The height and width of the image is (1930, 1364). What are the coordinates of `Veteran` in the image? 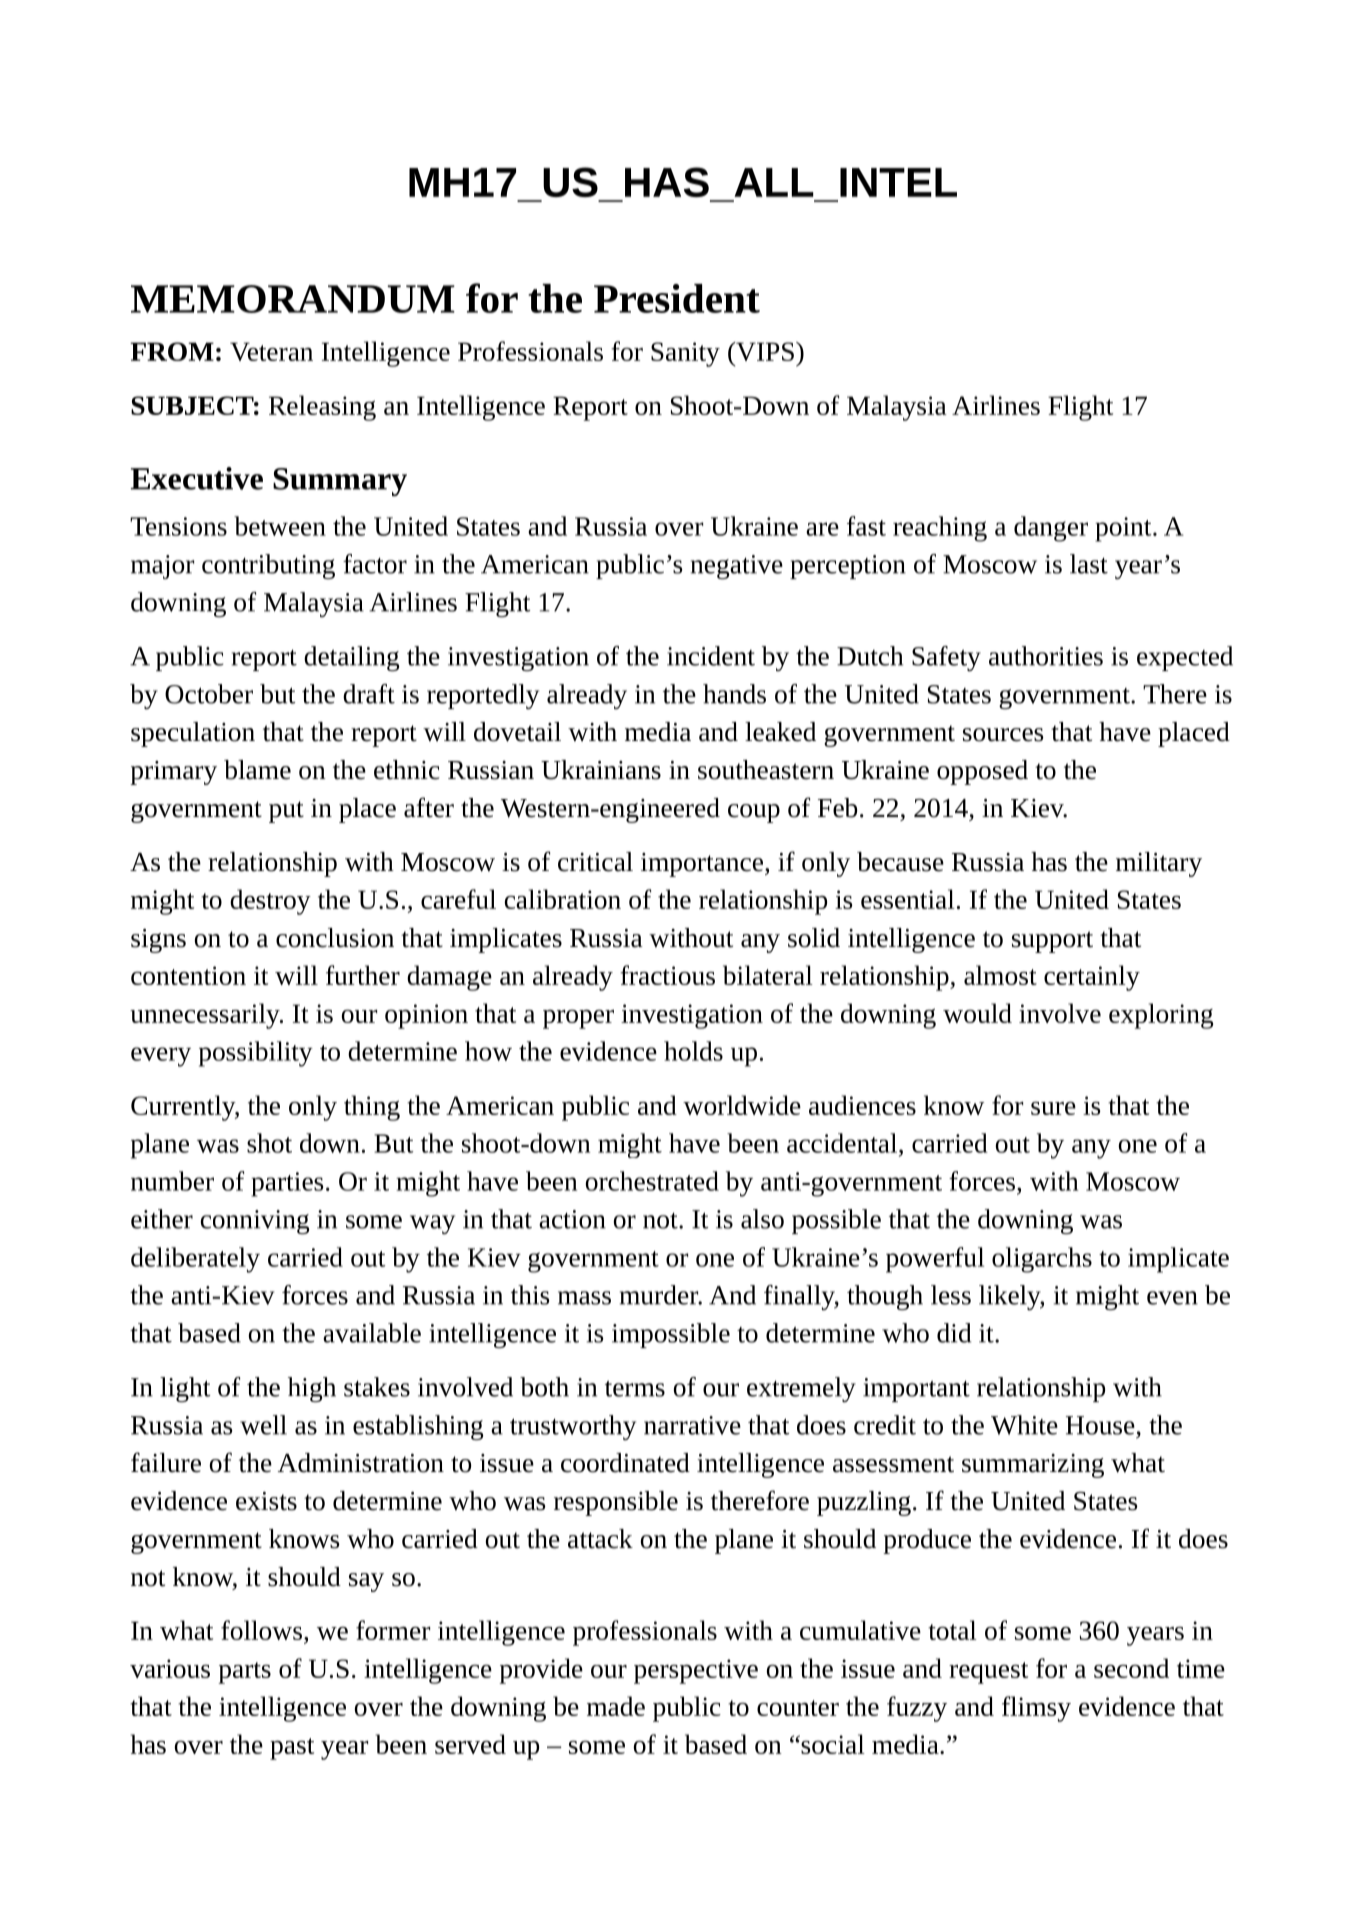 It's located at (271, 351).
